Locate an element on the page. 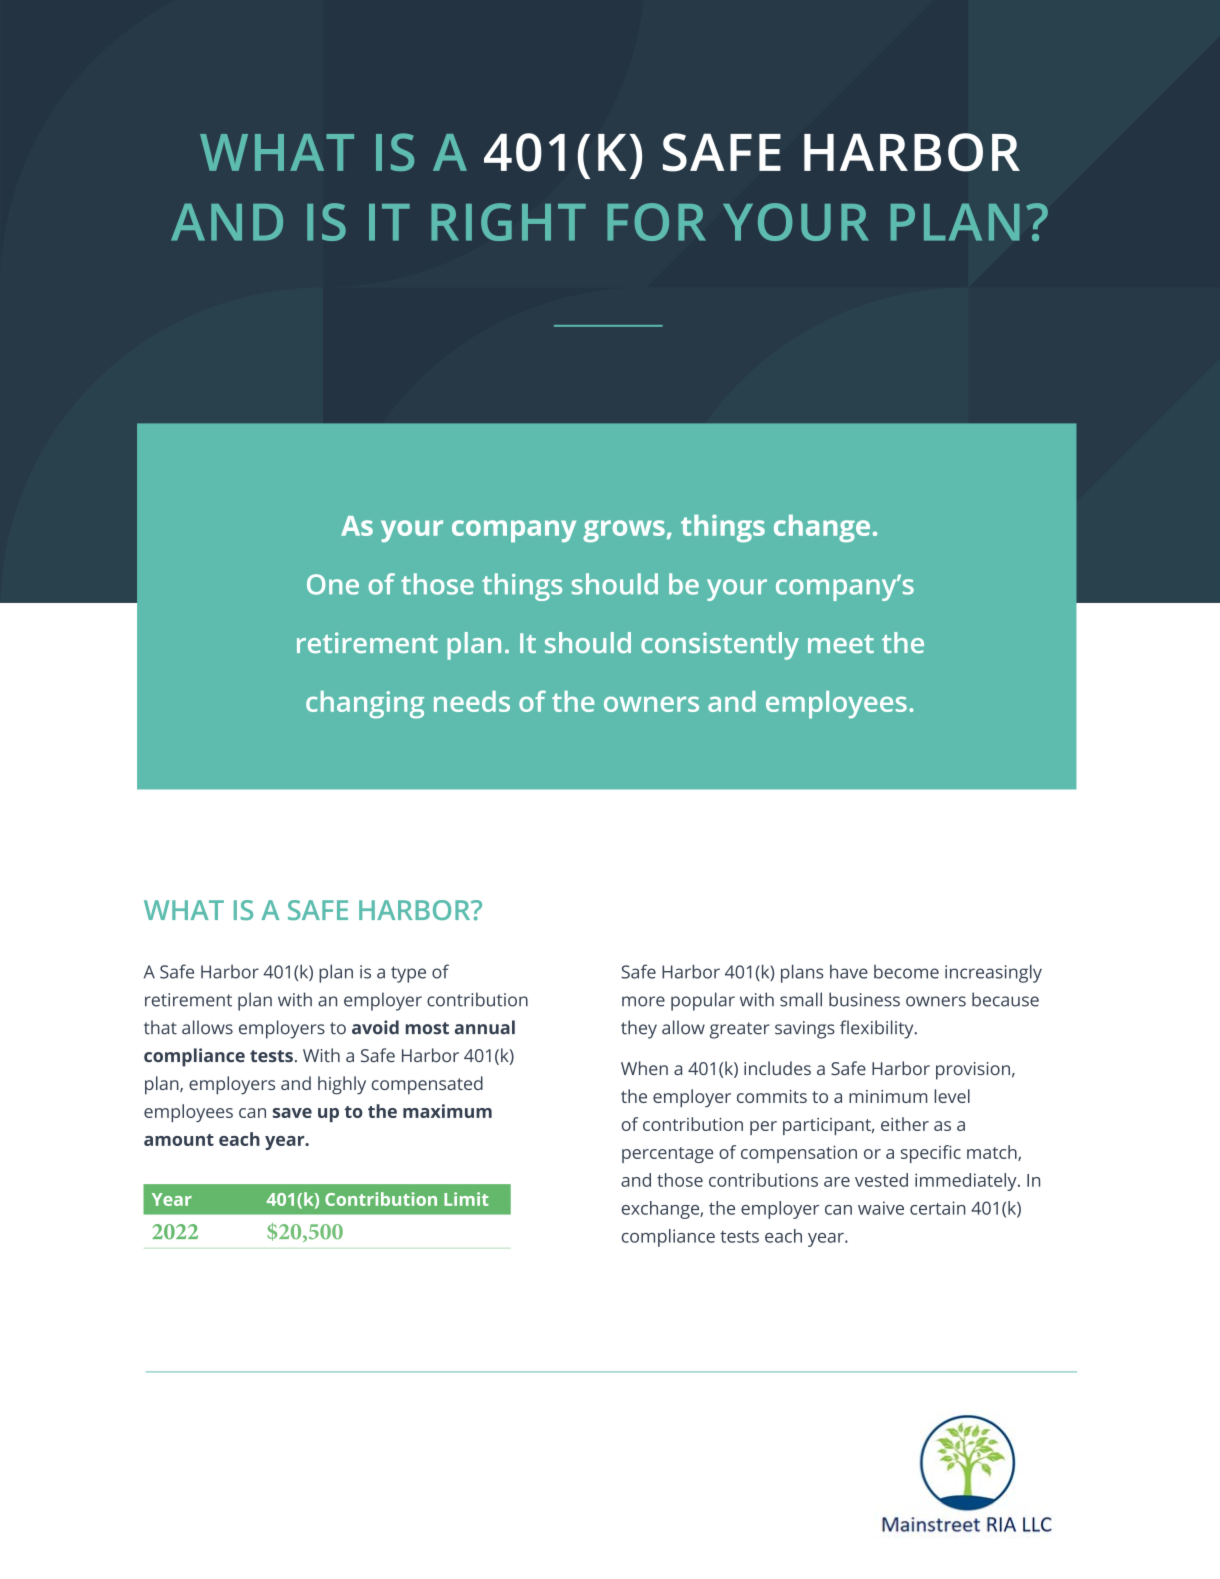 This document has height=1579, width=1220. changing is located at coordinates (365, 705).
